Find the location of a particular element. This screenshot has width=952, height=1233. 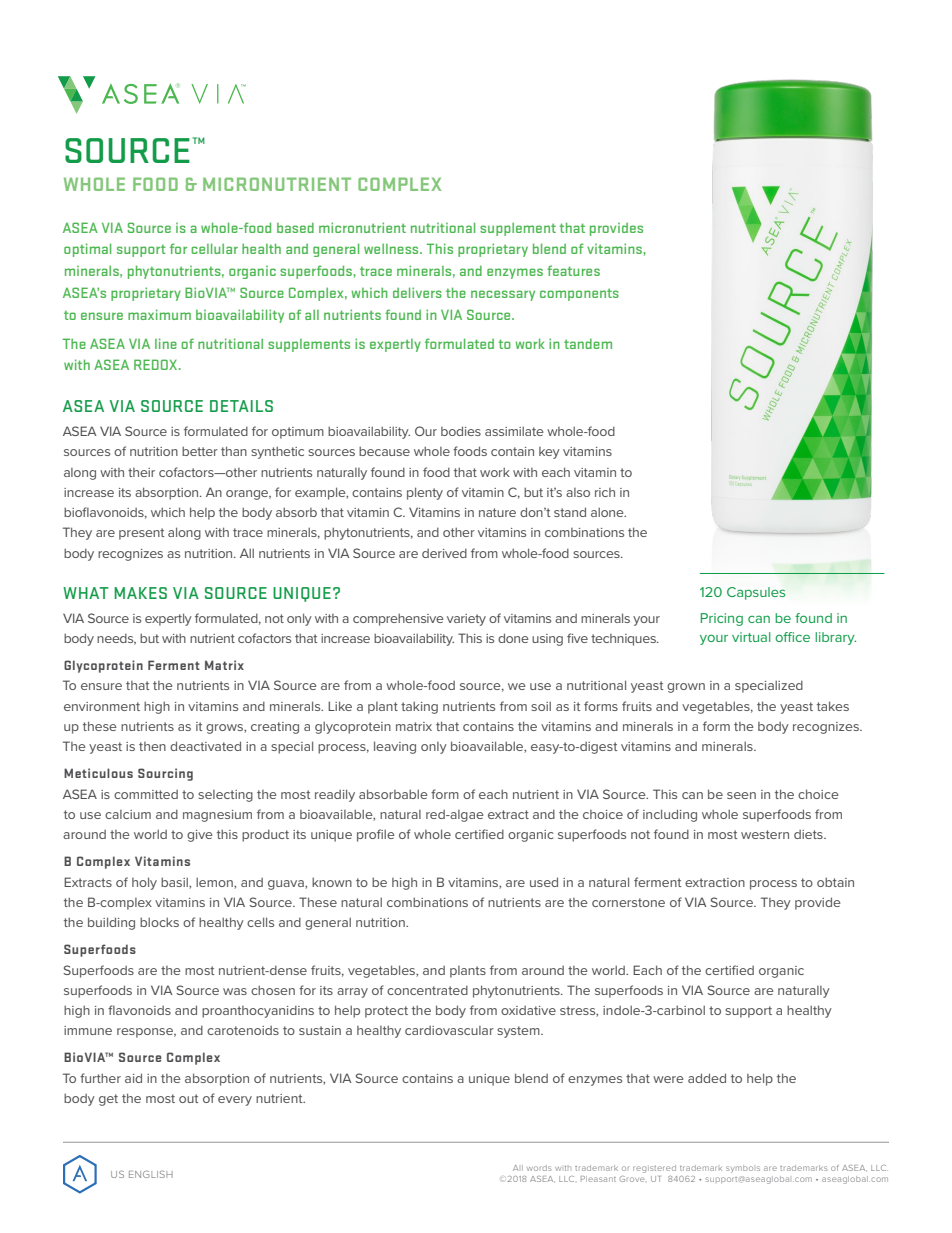

their is located at coordinates (141, 472).
